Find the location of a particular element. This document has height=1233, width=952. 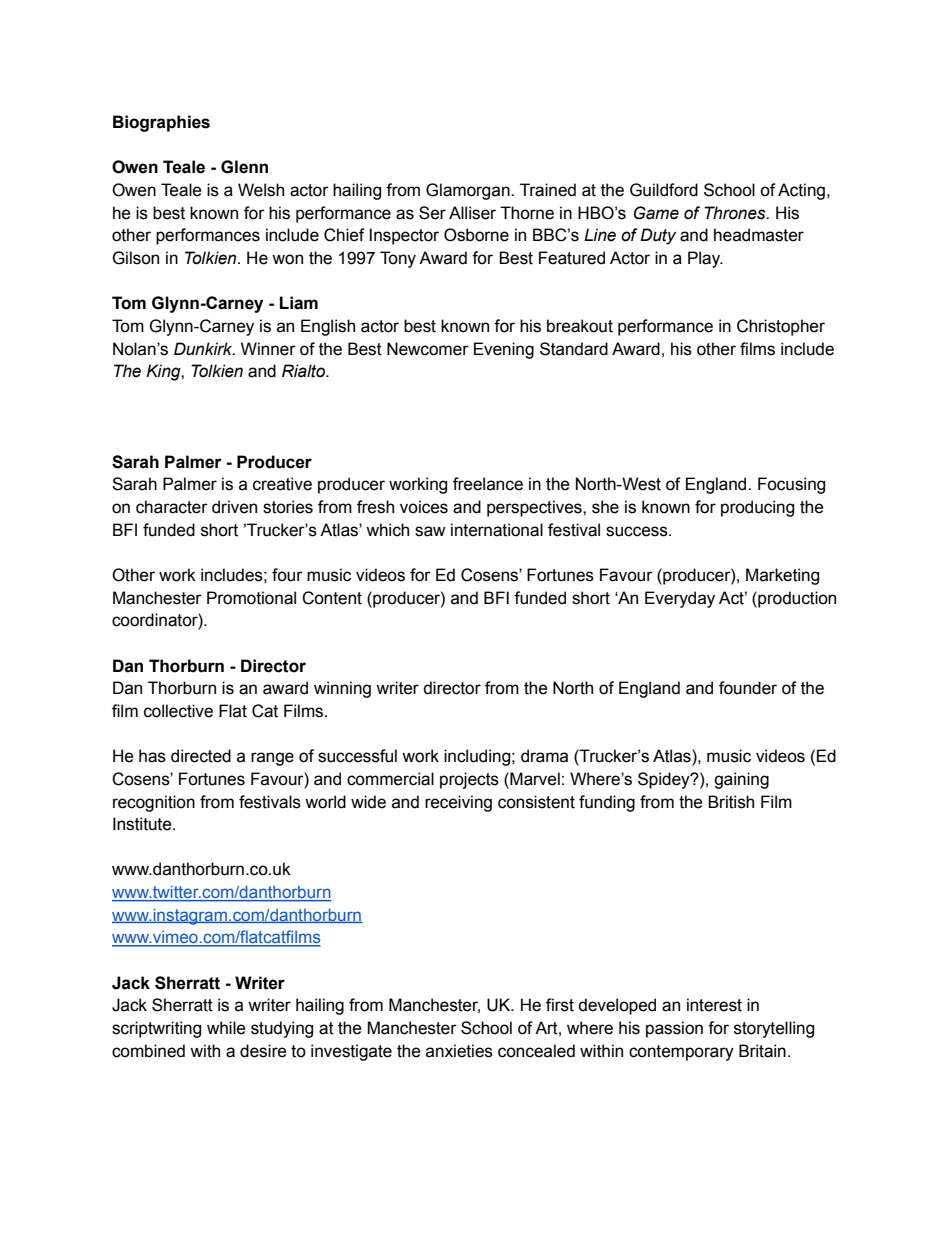

Glenn is located at coordinates (244, 167).
